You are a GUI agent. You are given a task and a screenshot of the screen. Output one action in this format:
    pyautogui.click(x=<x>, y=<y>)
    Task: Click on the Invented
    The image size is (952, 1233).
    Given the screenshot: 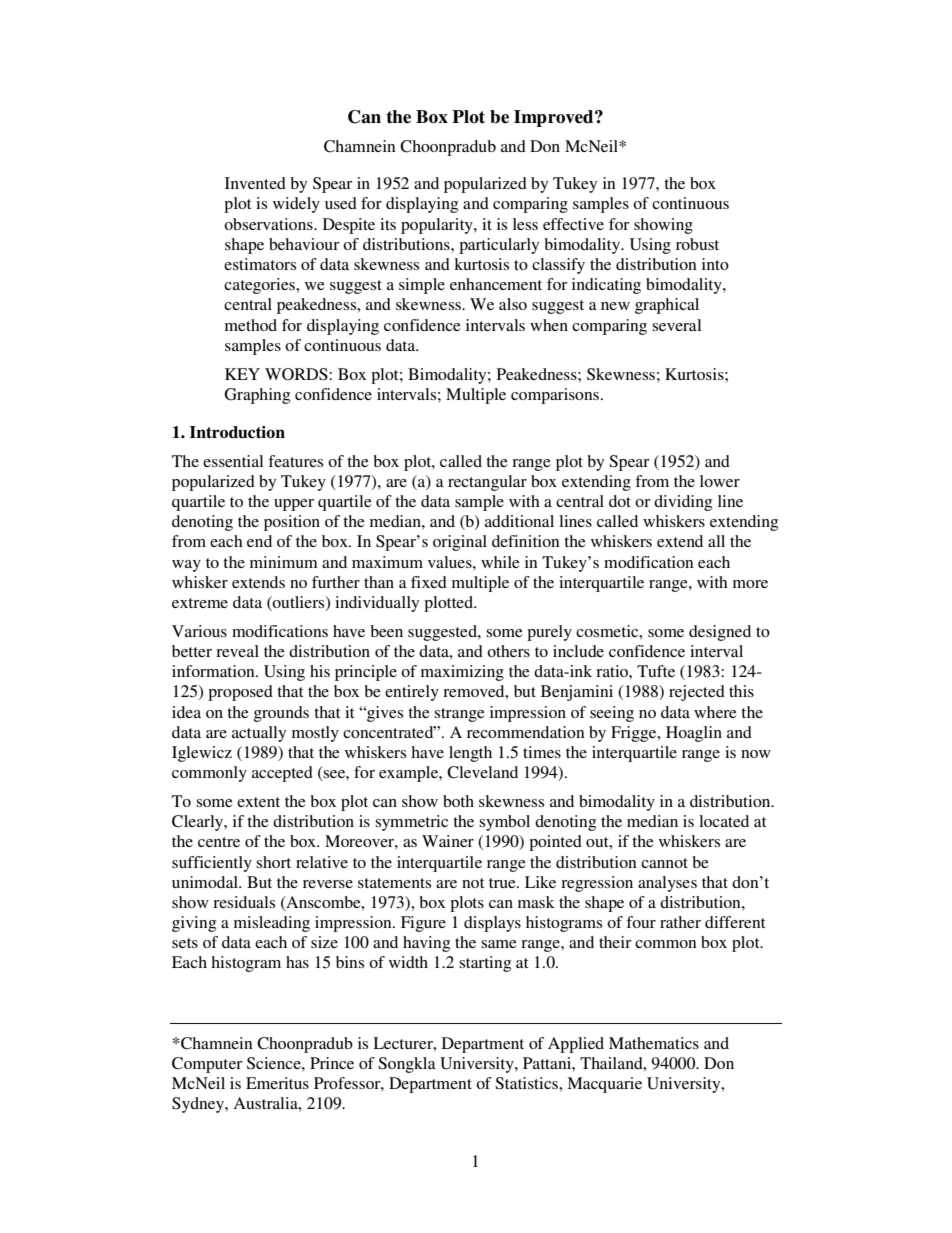 What is the action you would take?
    pyautogui.click(x=255, y=183)
